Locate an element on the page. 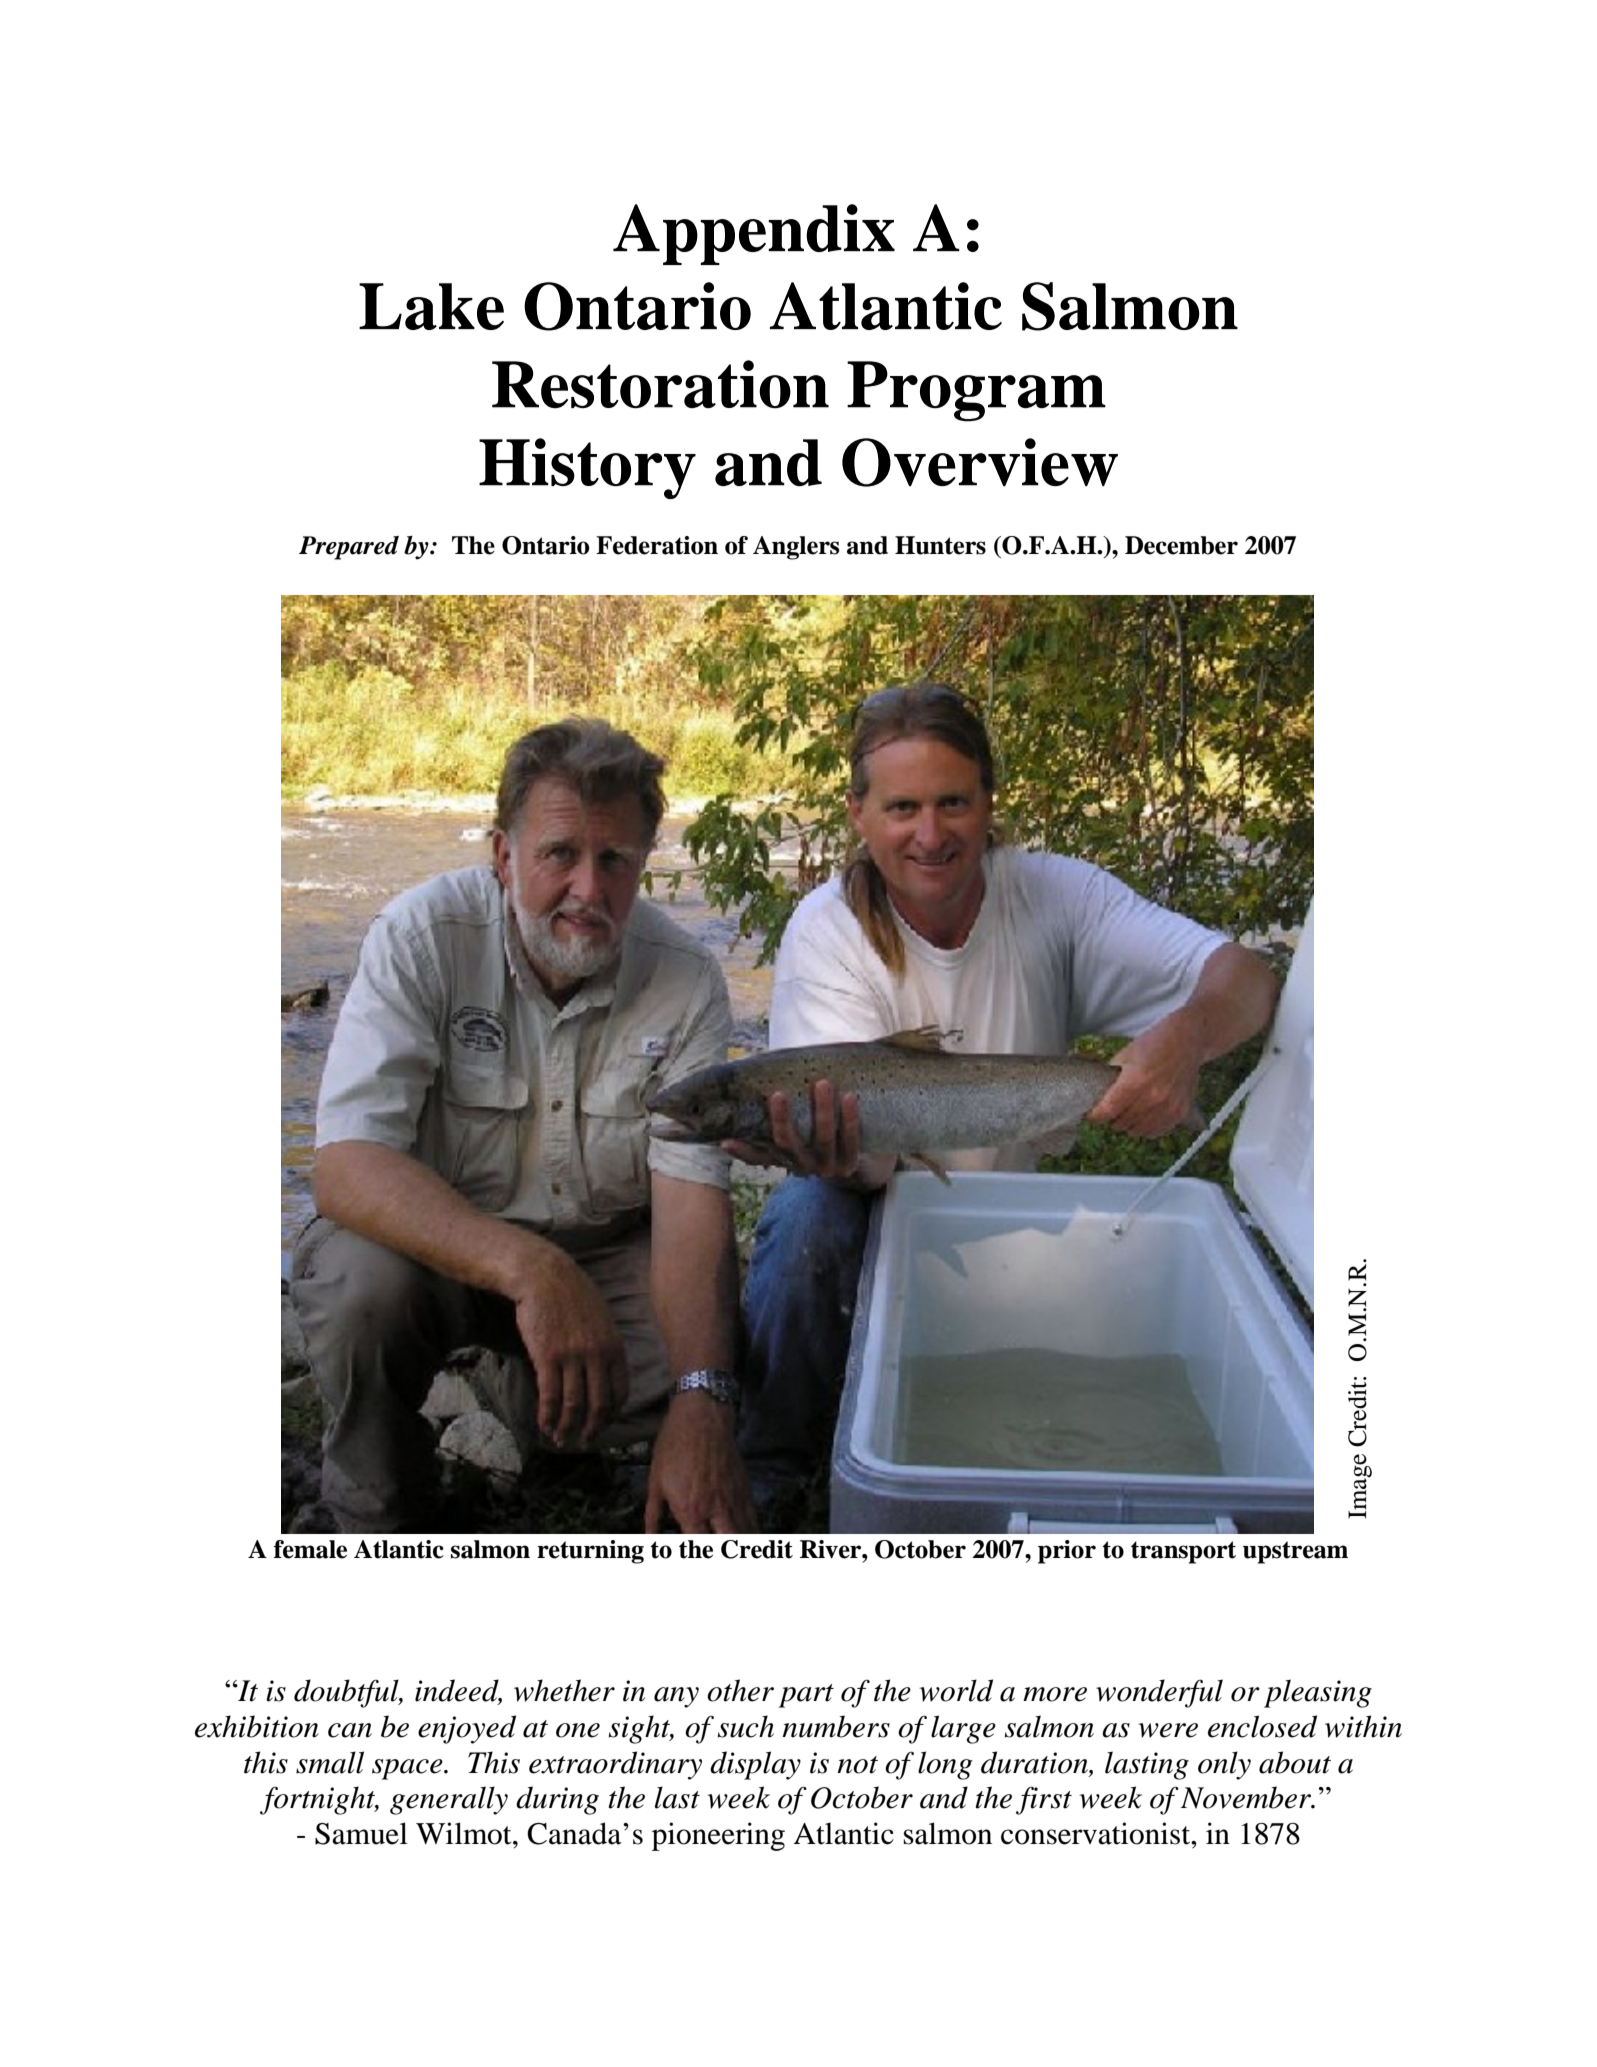  Program is located at coordinates (976, 391).
